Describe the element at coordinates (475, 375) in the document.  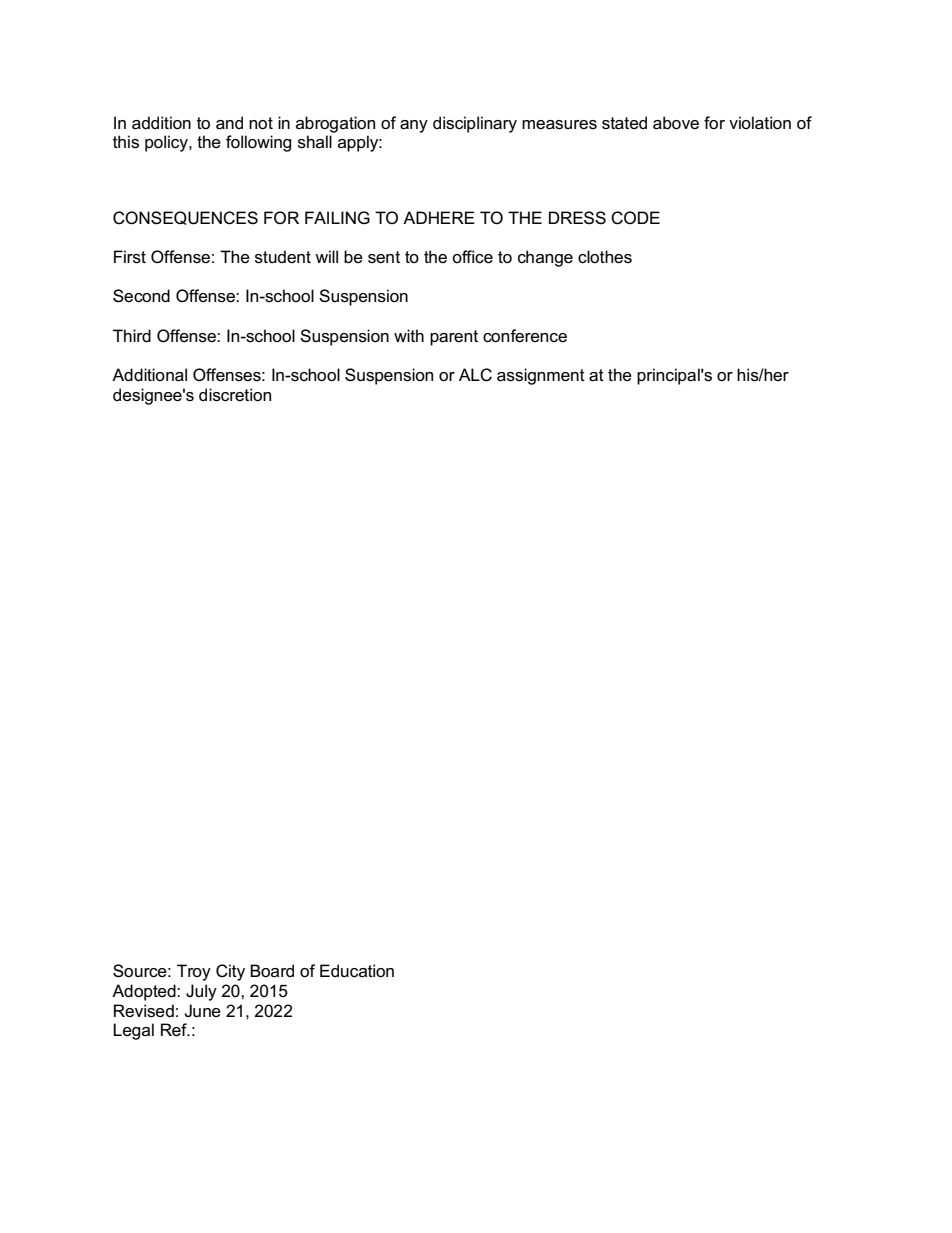
I see `ALC` at that location.
